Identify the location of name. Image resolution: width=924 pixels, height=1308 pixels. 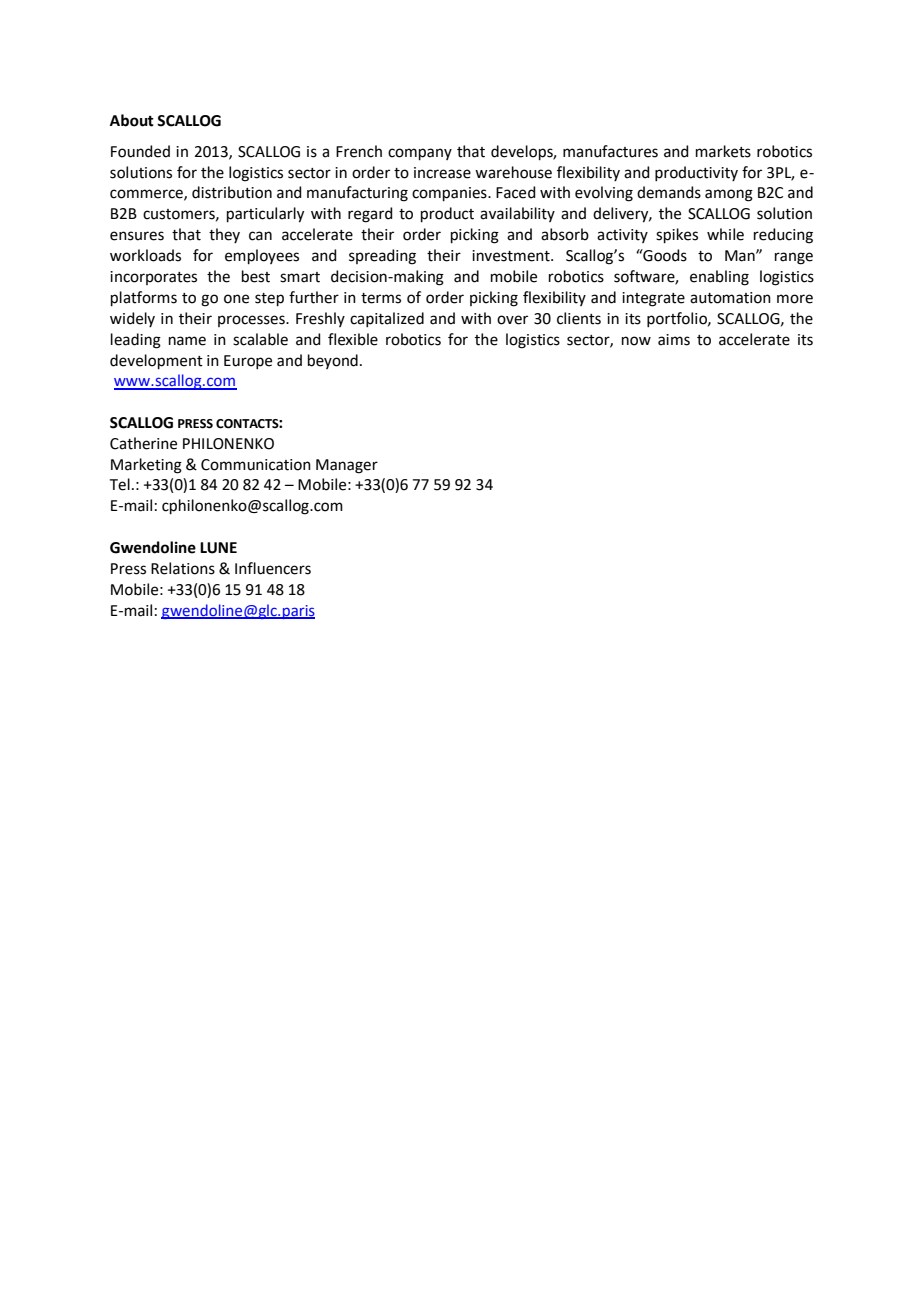
(187, 341).
